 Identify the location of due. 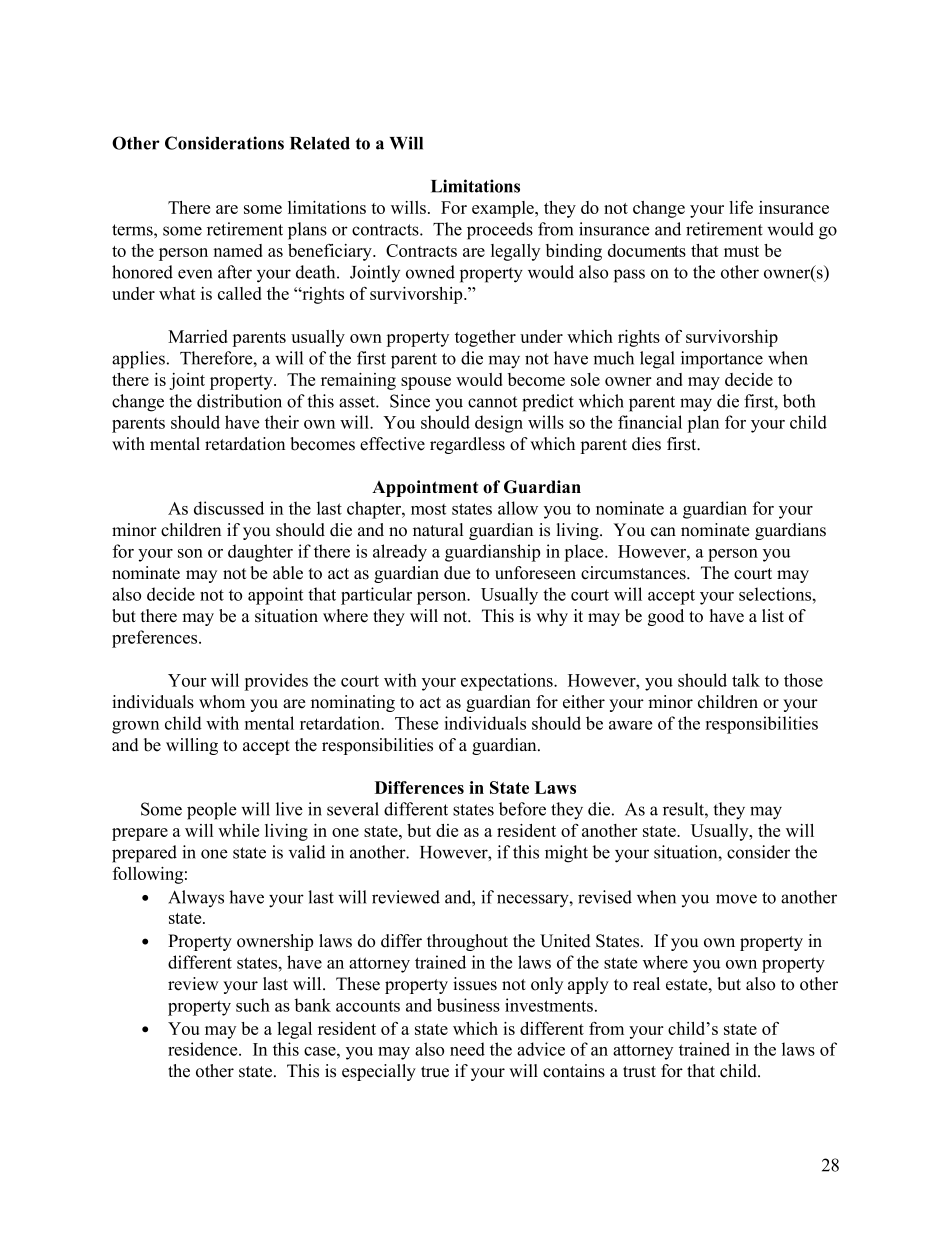
(457, 573).
